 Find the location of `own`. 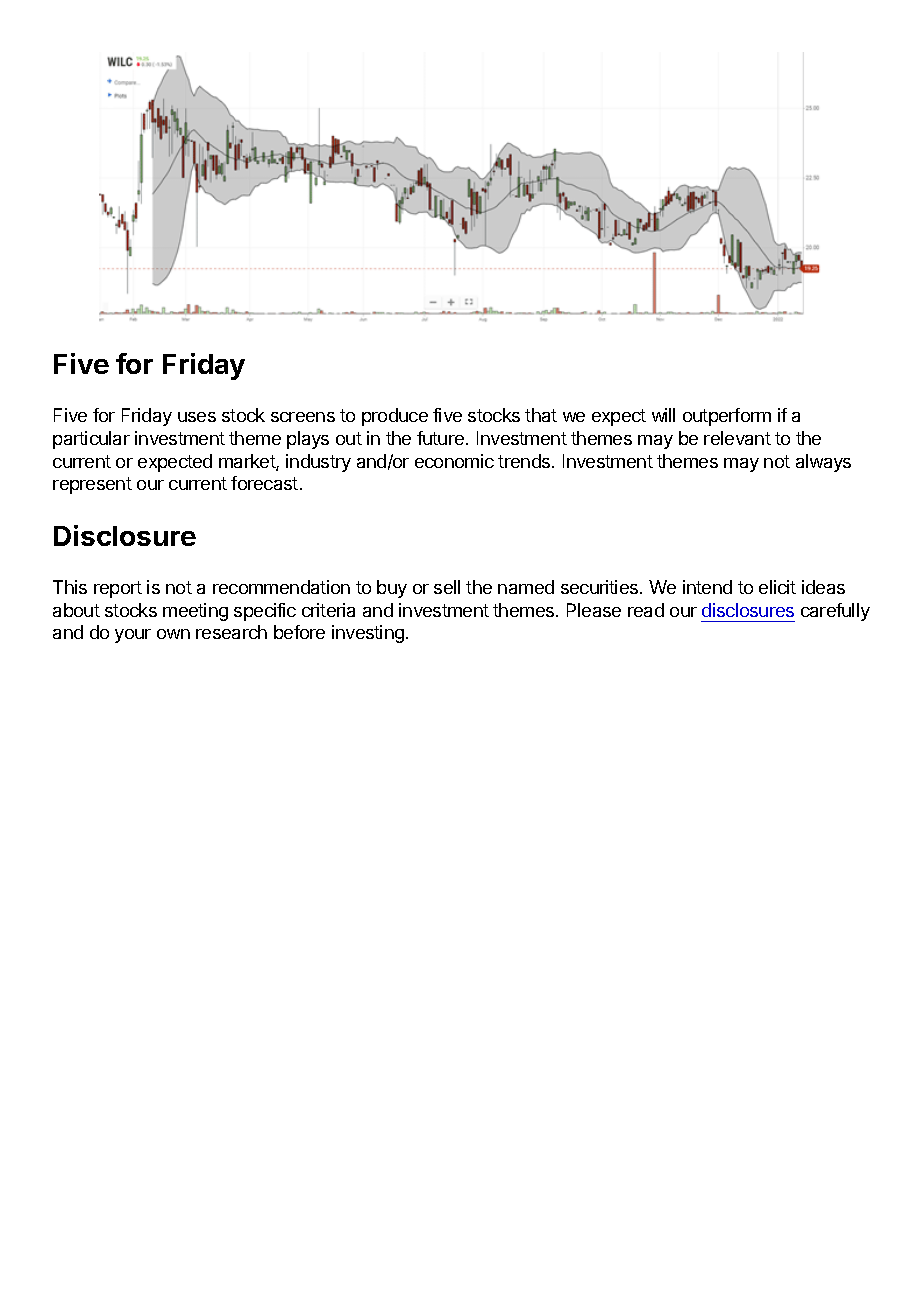

own is located at coordinates (173, 634).
